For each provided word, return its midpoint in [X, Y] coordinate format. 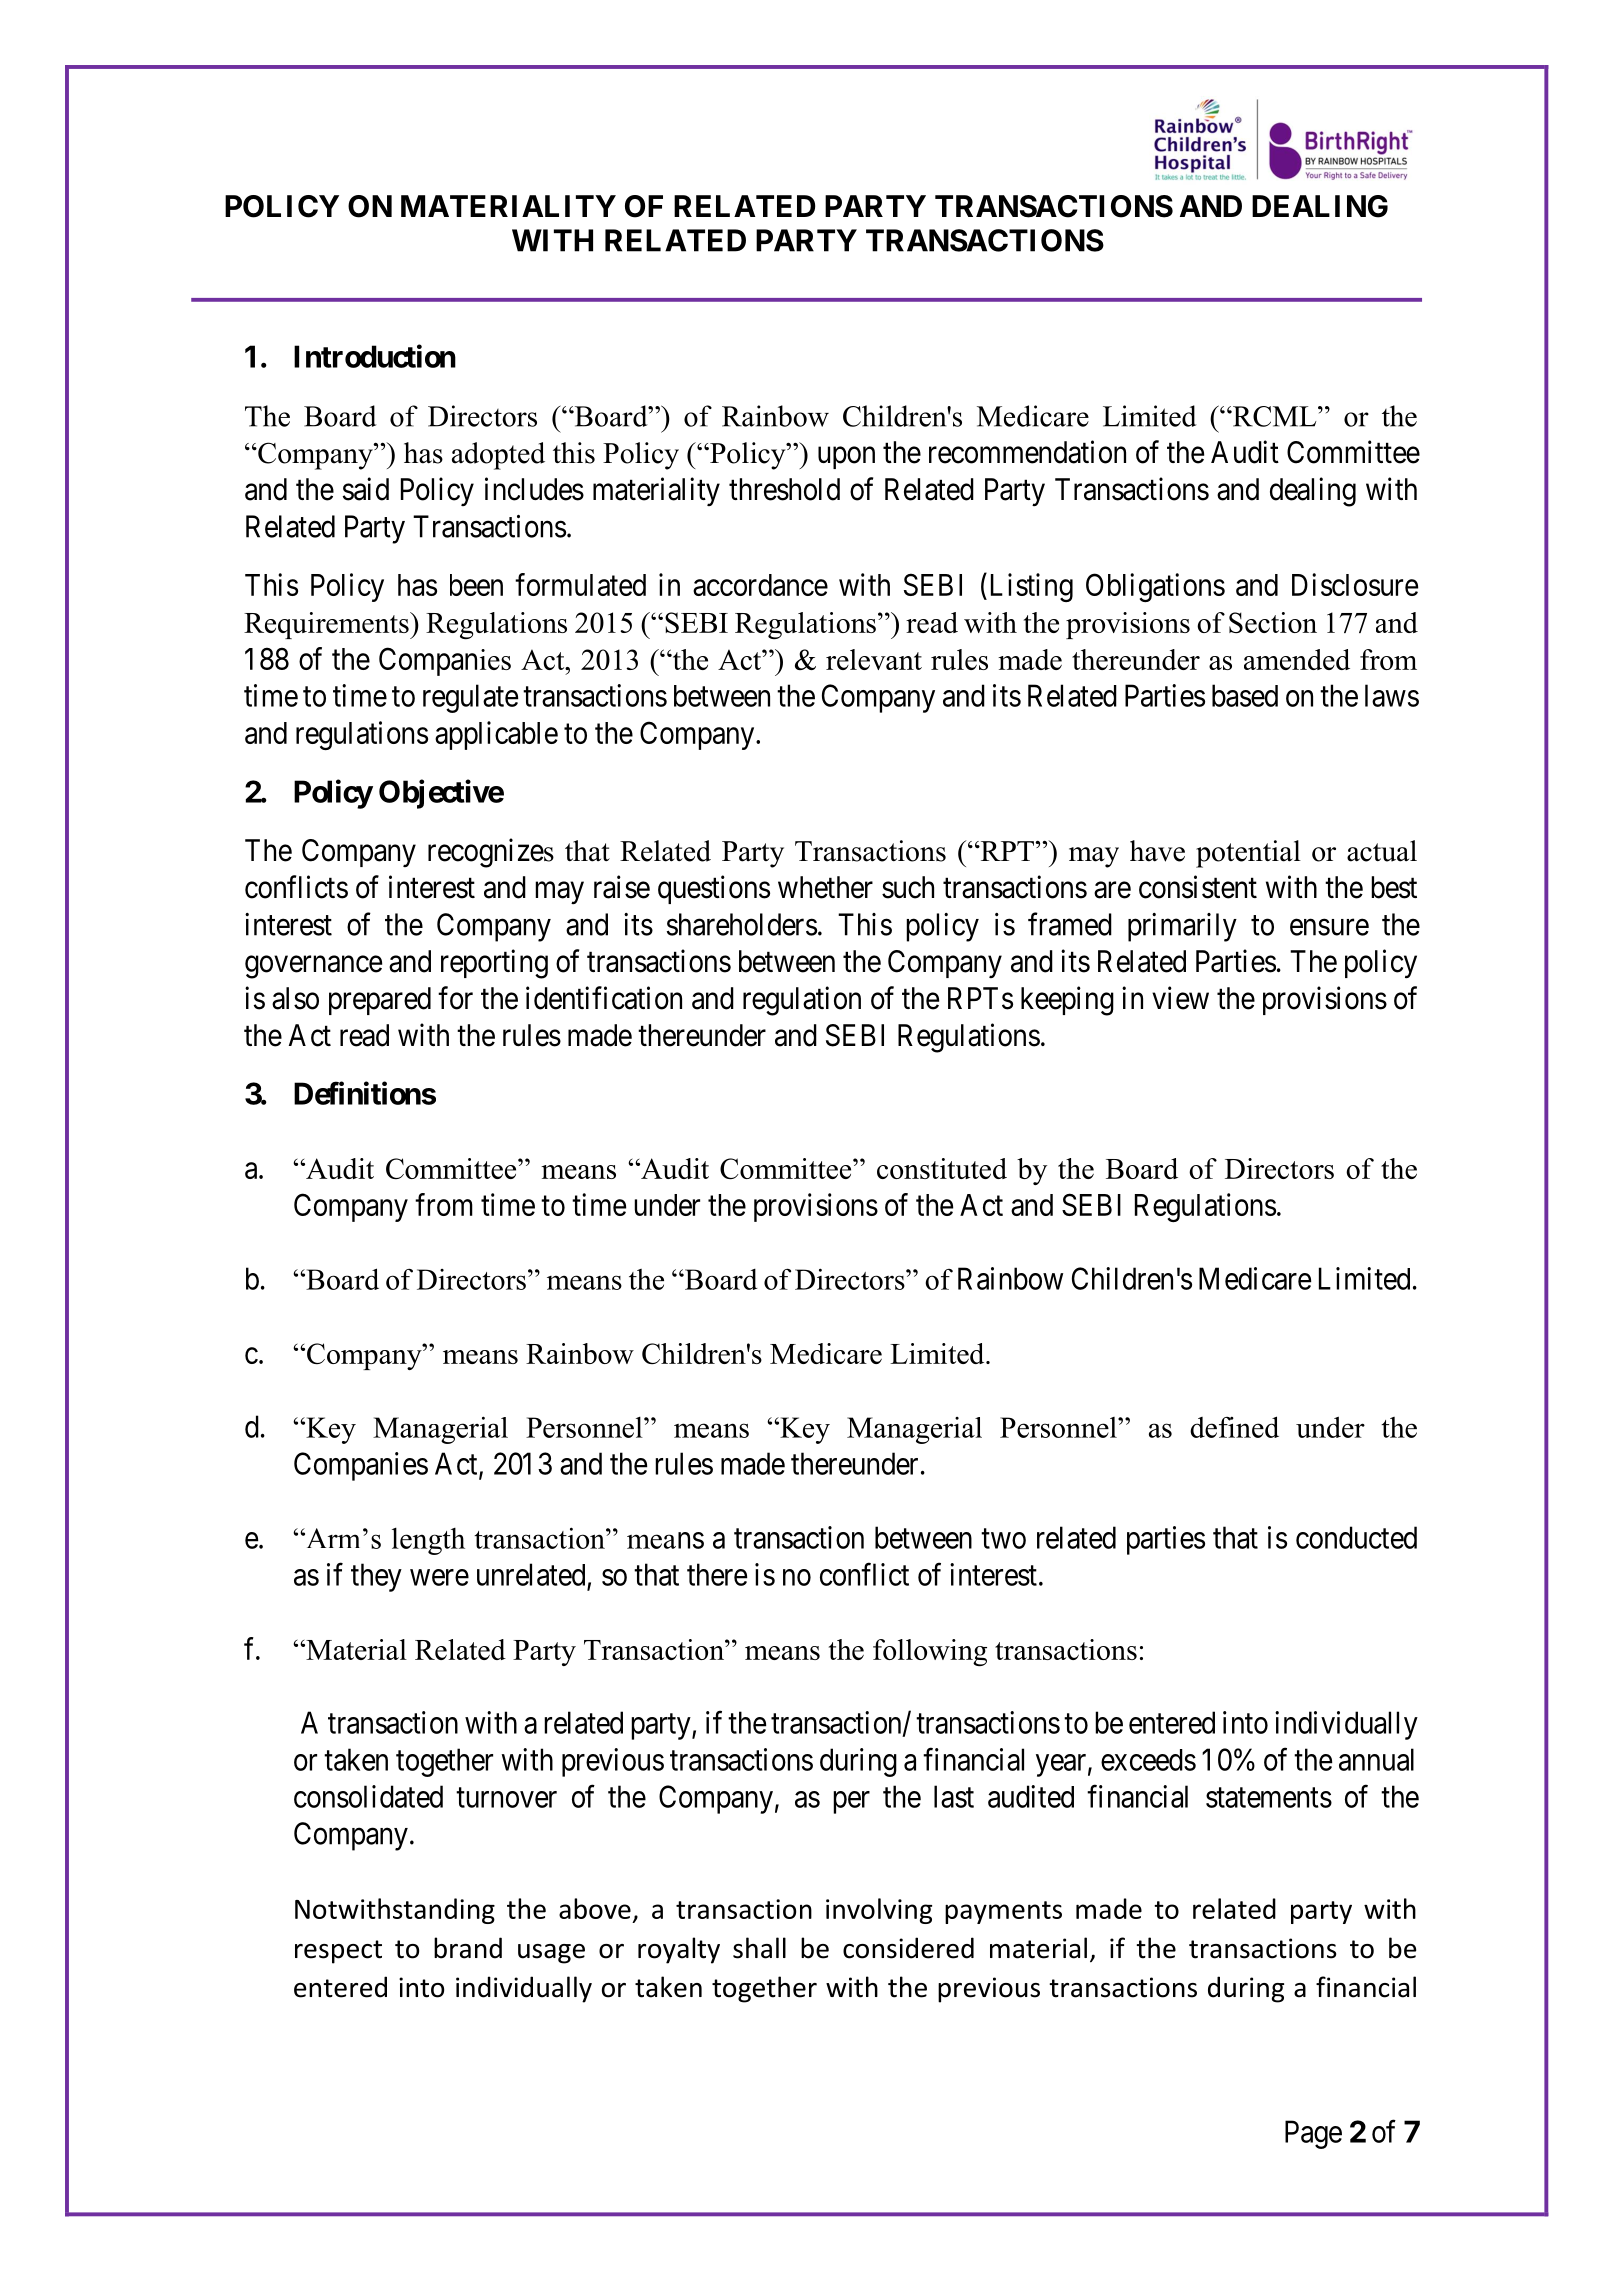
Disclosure [1355, 584]
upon [846, 458]
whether [825, 887]
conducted [1356, 1537]
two [1003, 1539]
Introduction [375, 356]
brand [468, 1948]
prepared [380, 1001]
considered [908, 1948]
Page [1313, 2134]
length [428, 1541]
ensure [1329, 927]
